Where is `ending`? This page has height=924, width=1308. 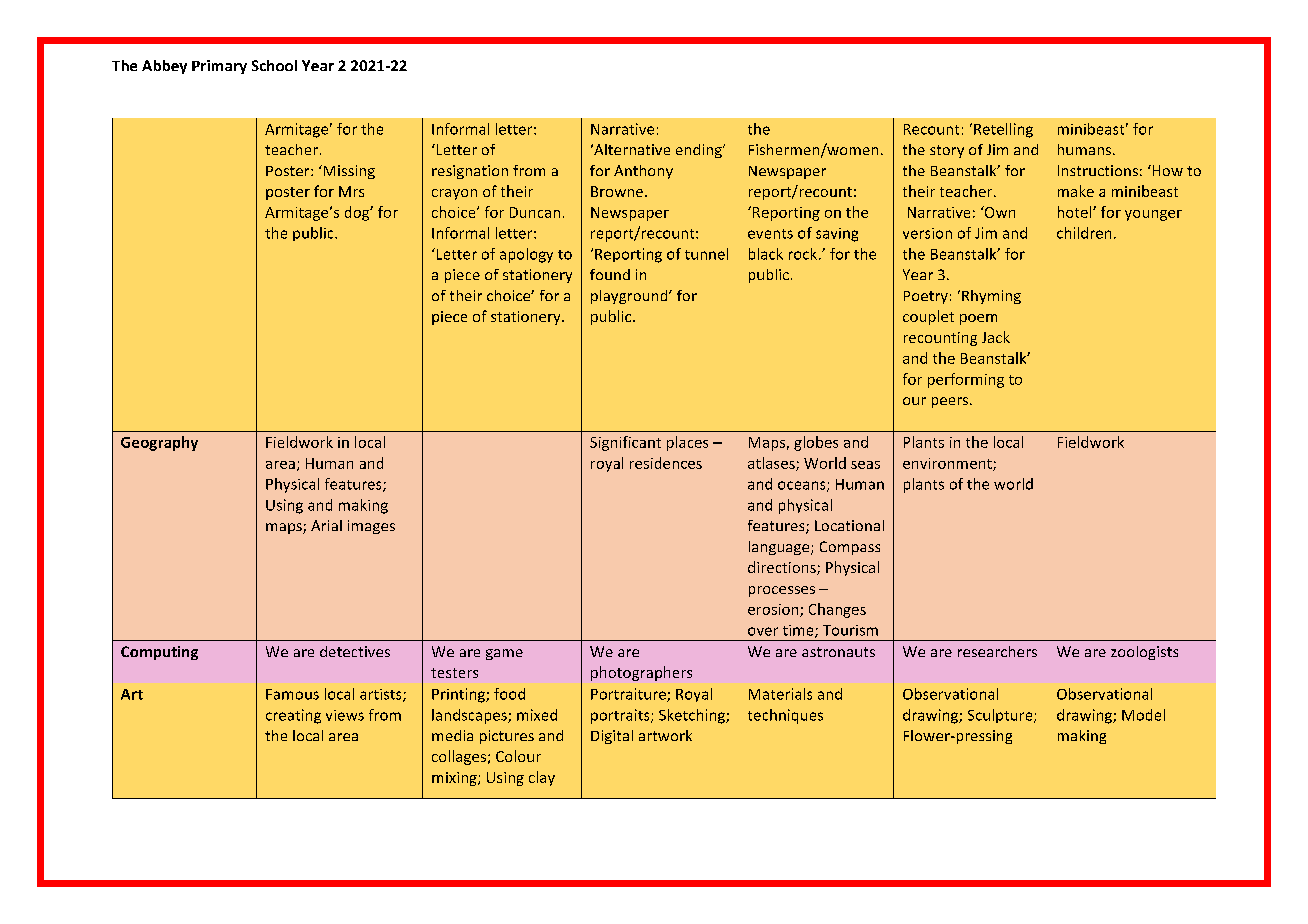
ending is located at coordinates (700, 151).
